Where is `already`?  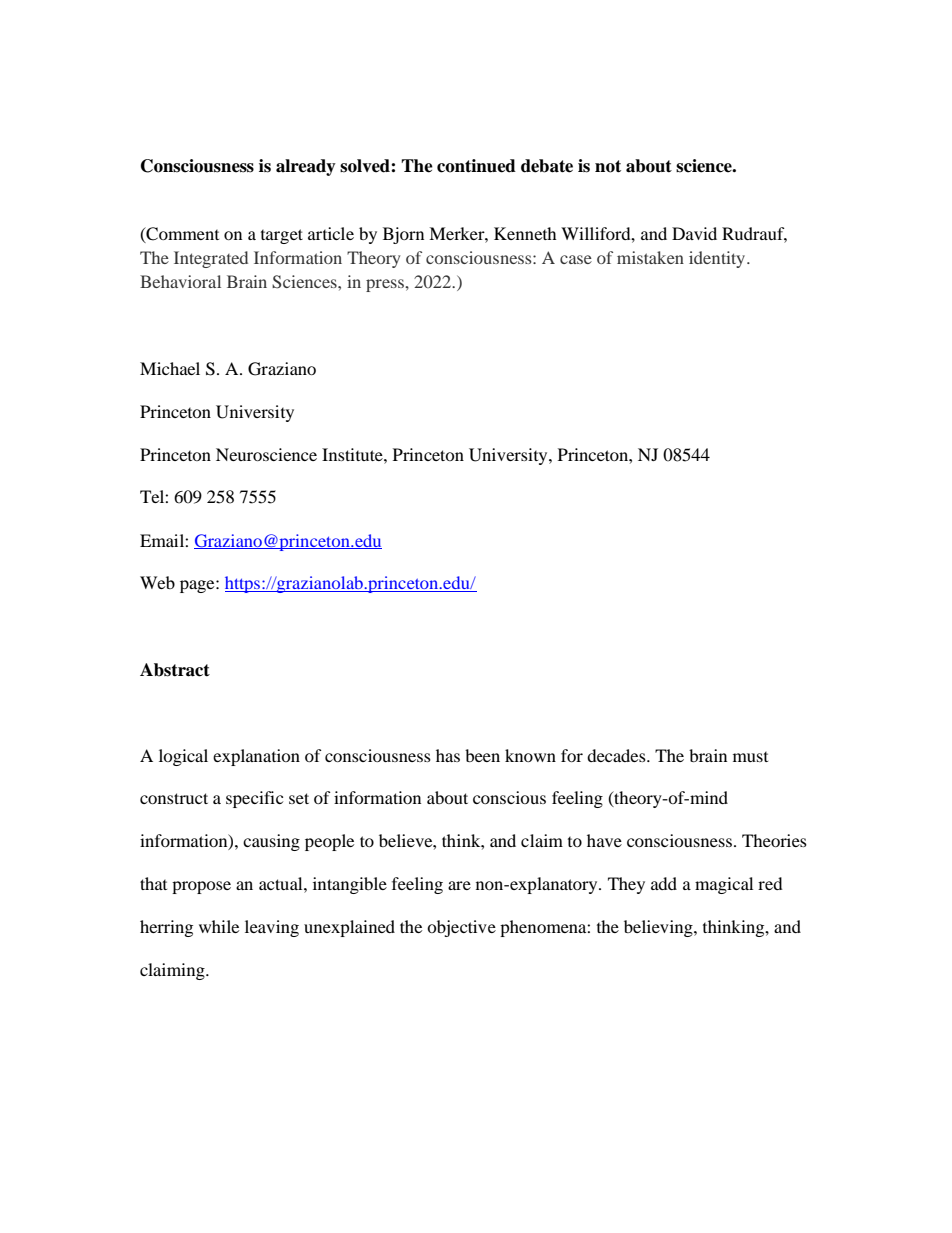 already is located at coordinates (306, 167).
